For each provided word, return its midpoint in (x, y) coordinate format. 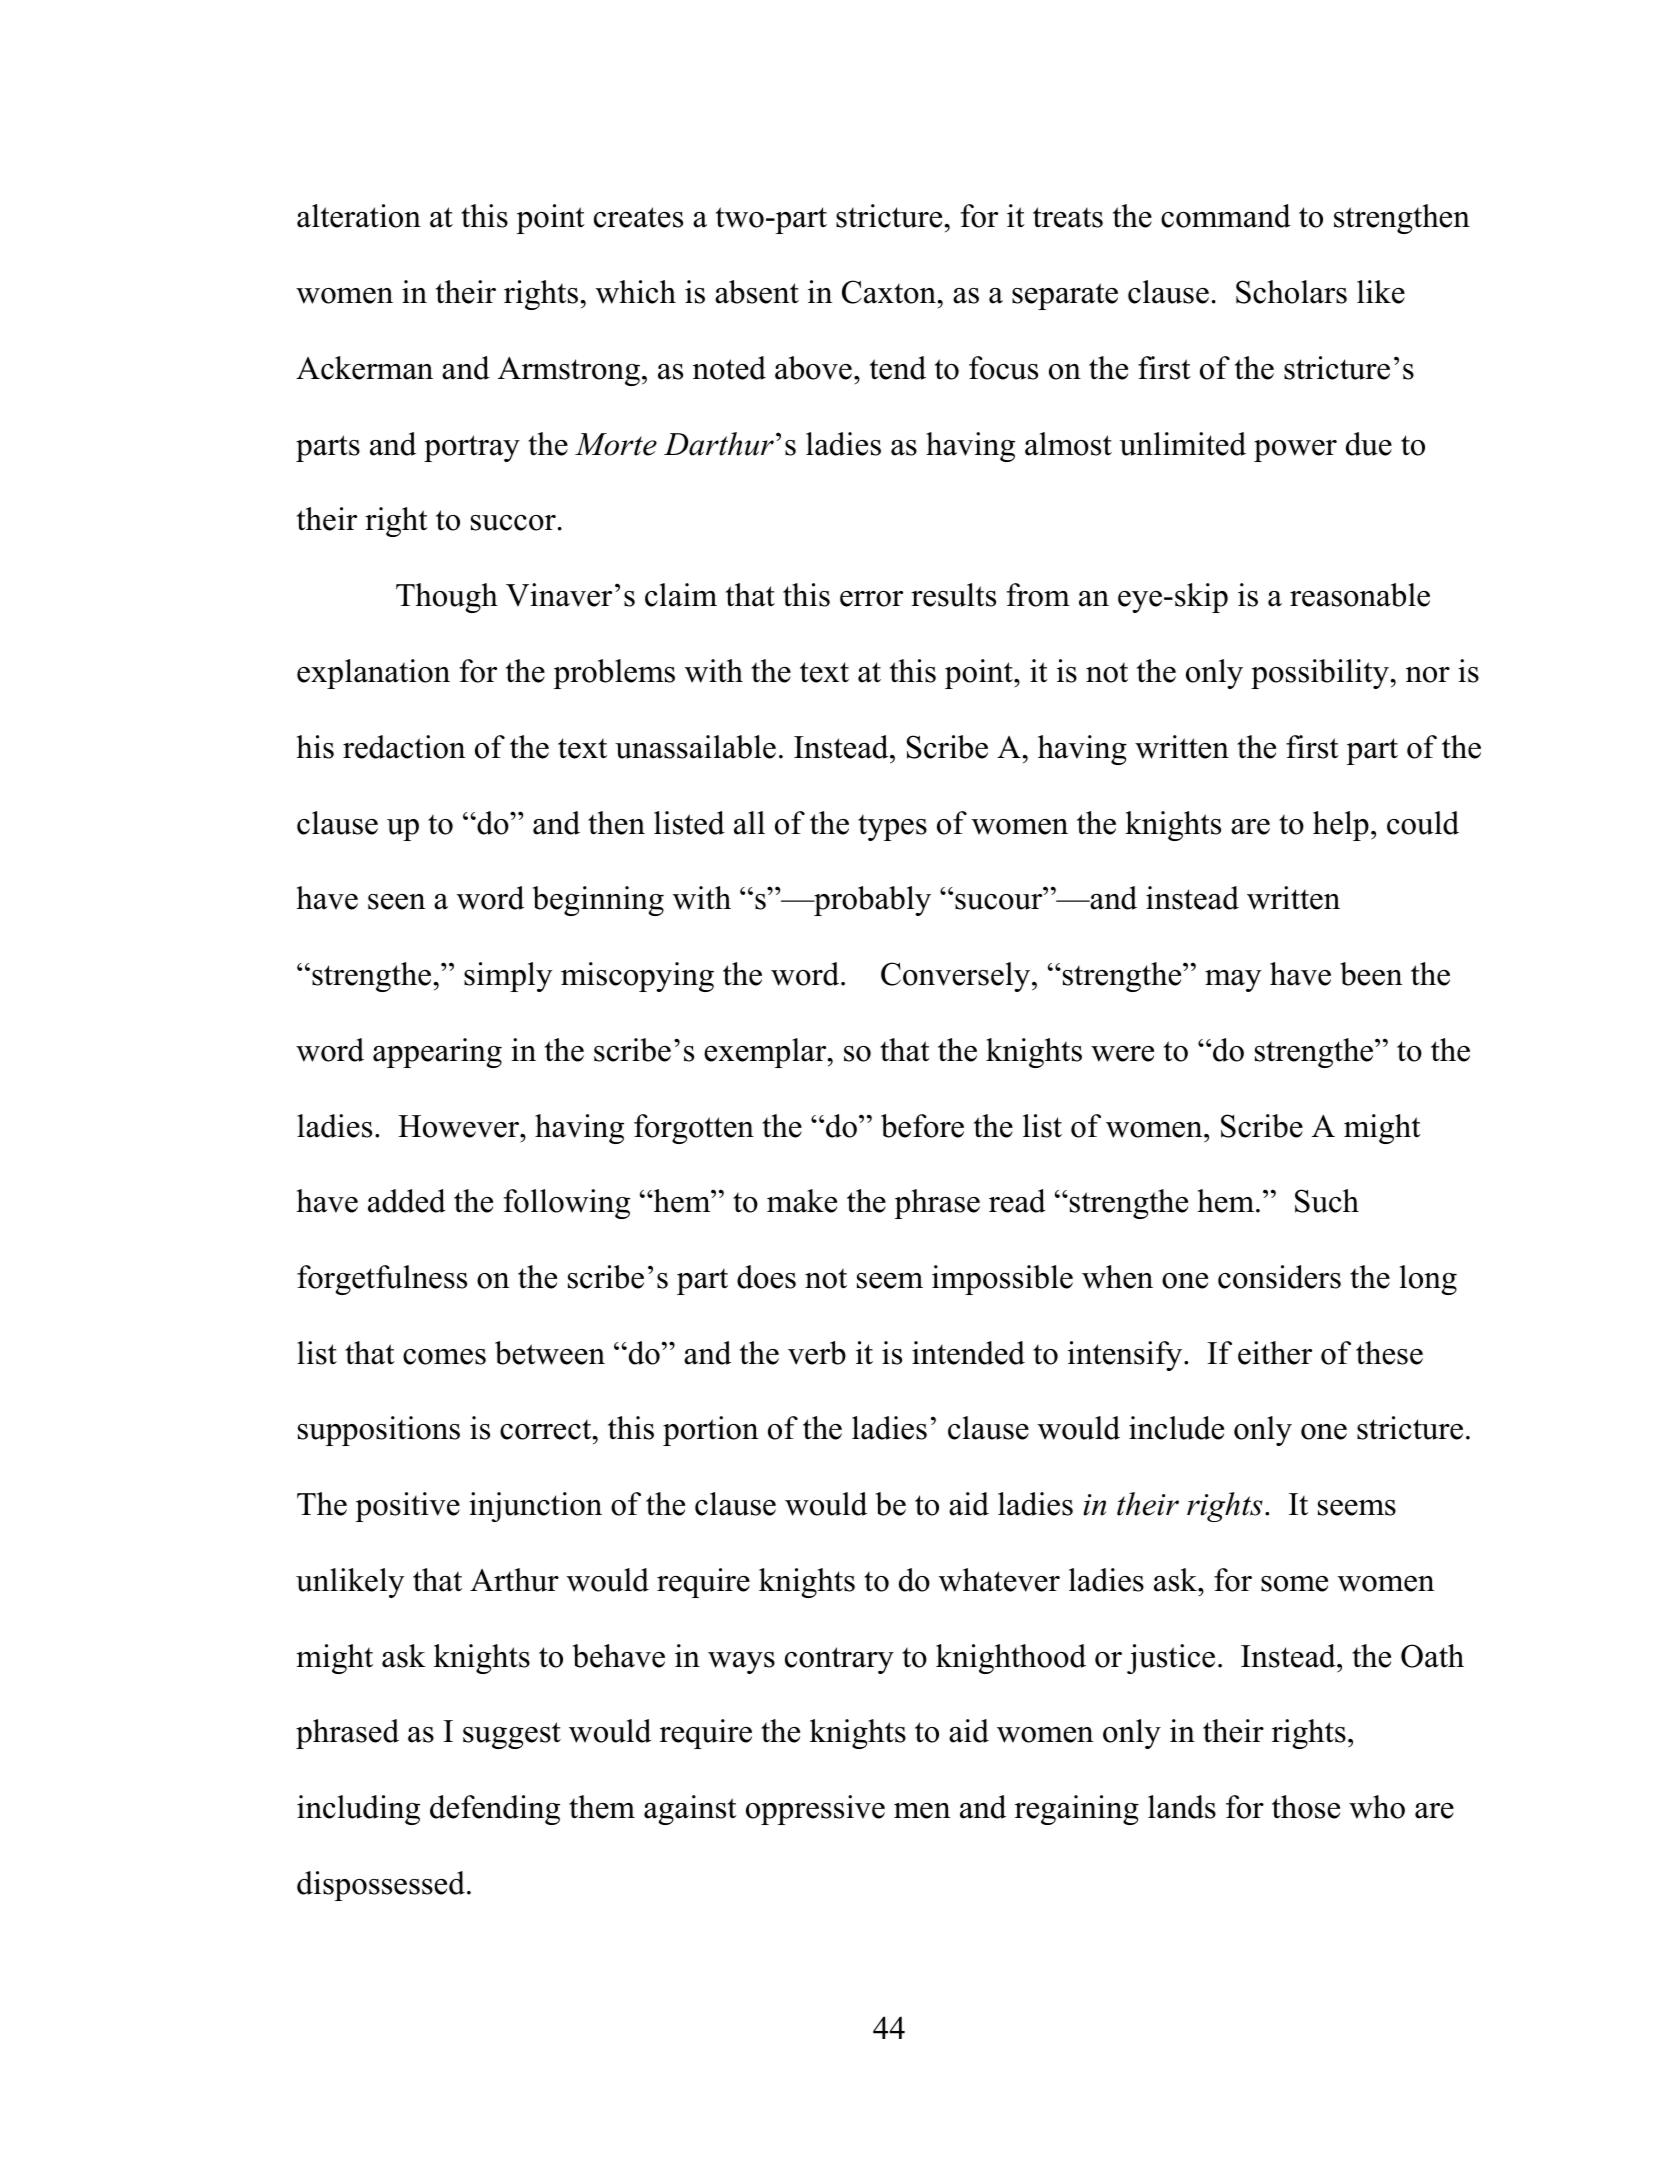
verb (817, 1353)
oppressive (815, 1810)
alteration (359, 216)
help (1341, 826)
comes (444, 1357)
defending (495, 1810)
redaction (404, 747)
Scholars (1291, 292)
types (892, 828)
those (1306, 1807)
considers (1279, 1277)
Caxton (890, 292)
